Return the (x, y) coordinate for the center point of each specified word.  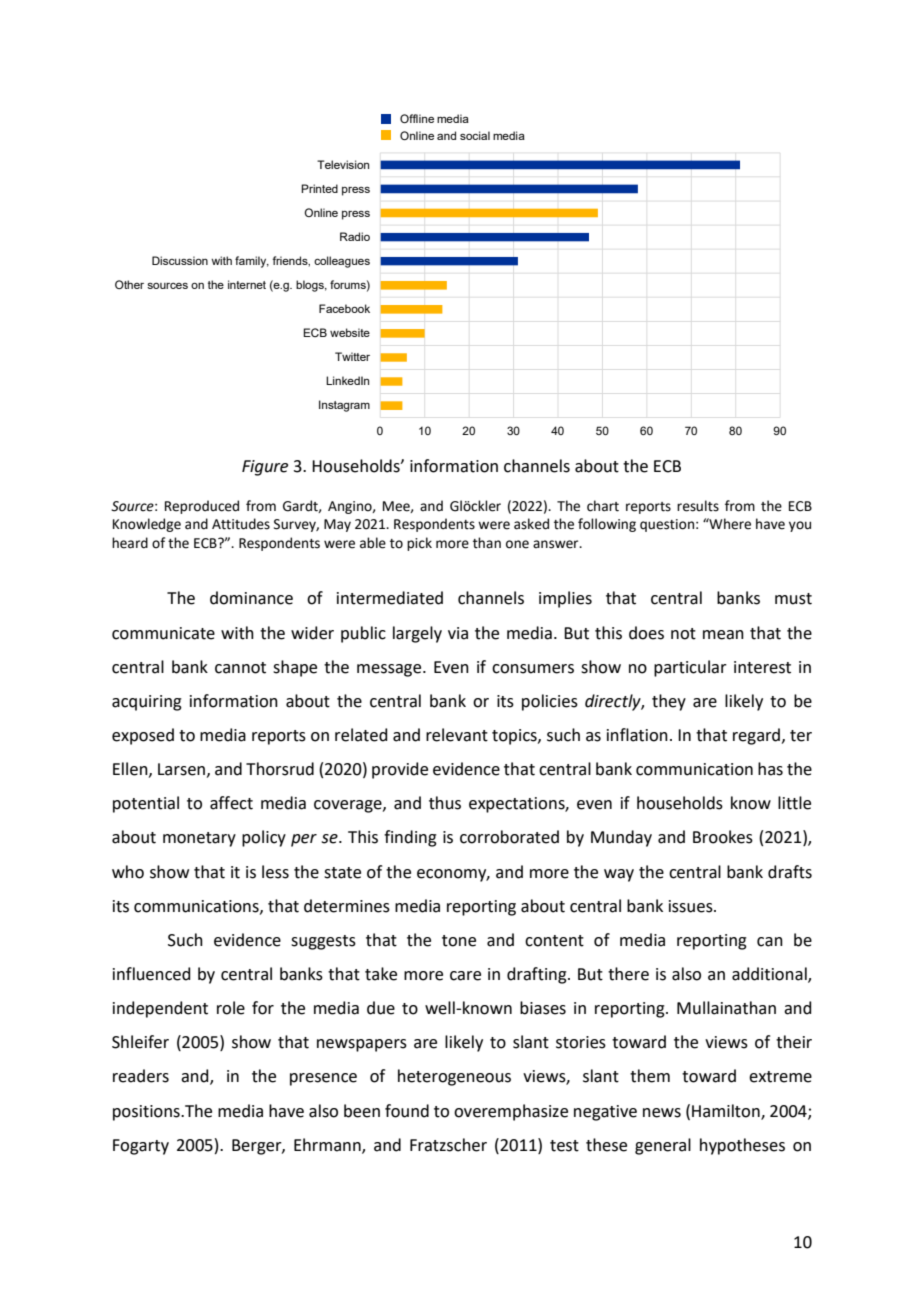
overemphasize (511, 1112)
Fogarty (141, 1147)
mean (723, 635)
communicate (163, 633)
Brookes (723, 837)
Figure (265, 468)
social (475, 135)
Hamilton (727, 1111)
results (698, 506)
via (458, 633)
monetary (199, 839)
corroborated (509, 837)
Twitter (352, 356)
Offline (417, 118)
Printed (319, 188)
